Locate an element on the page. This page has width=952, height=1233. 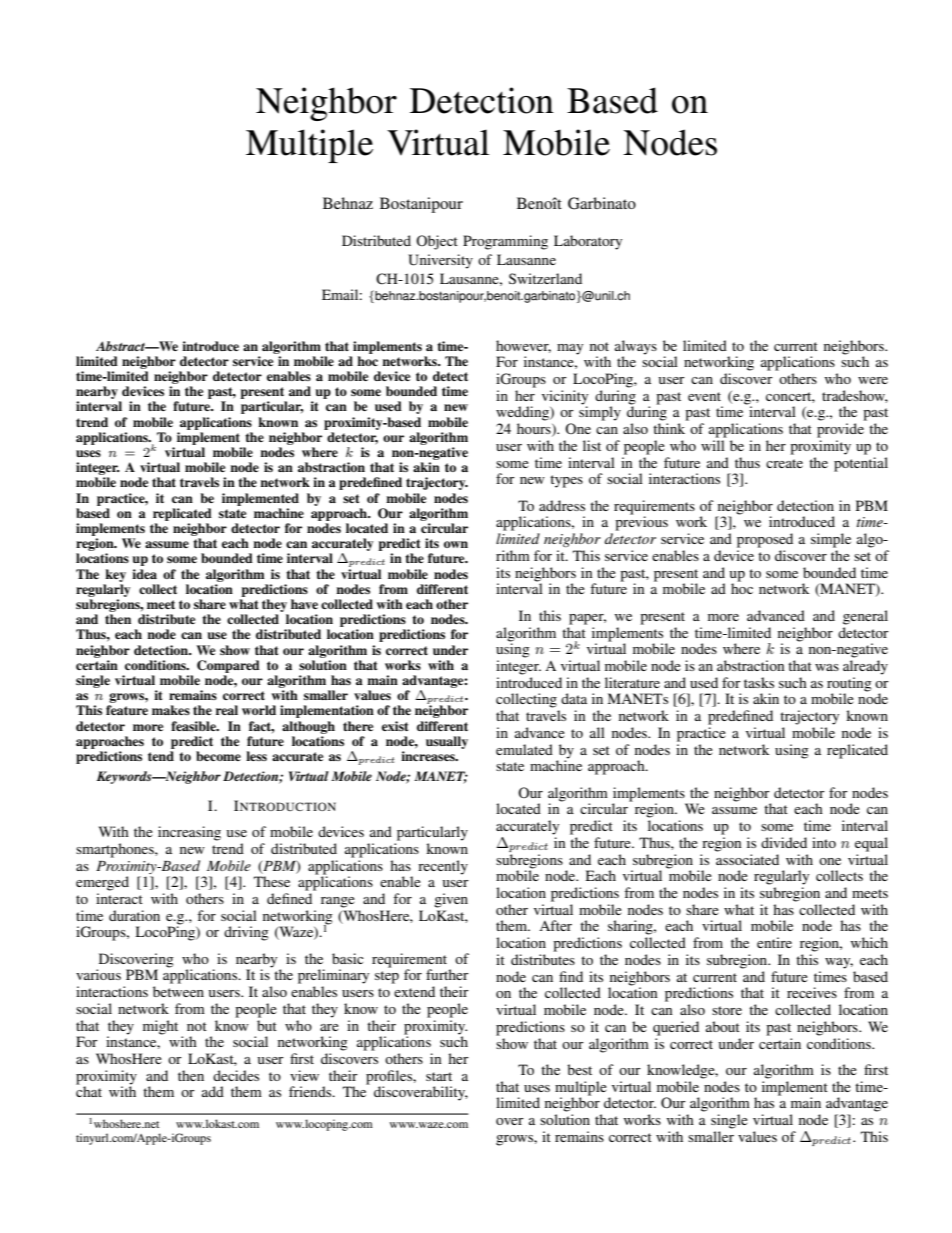
idea is located at coordinates (144, 574).
